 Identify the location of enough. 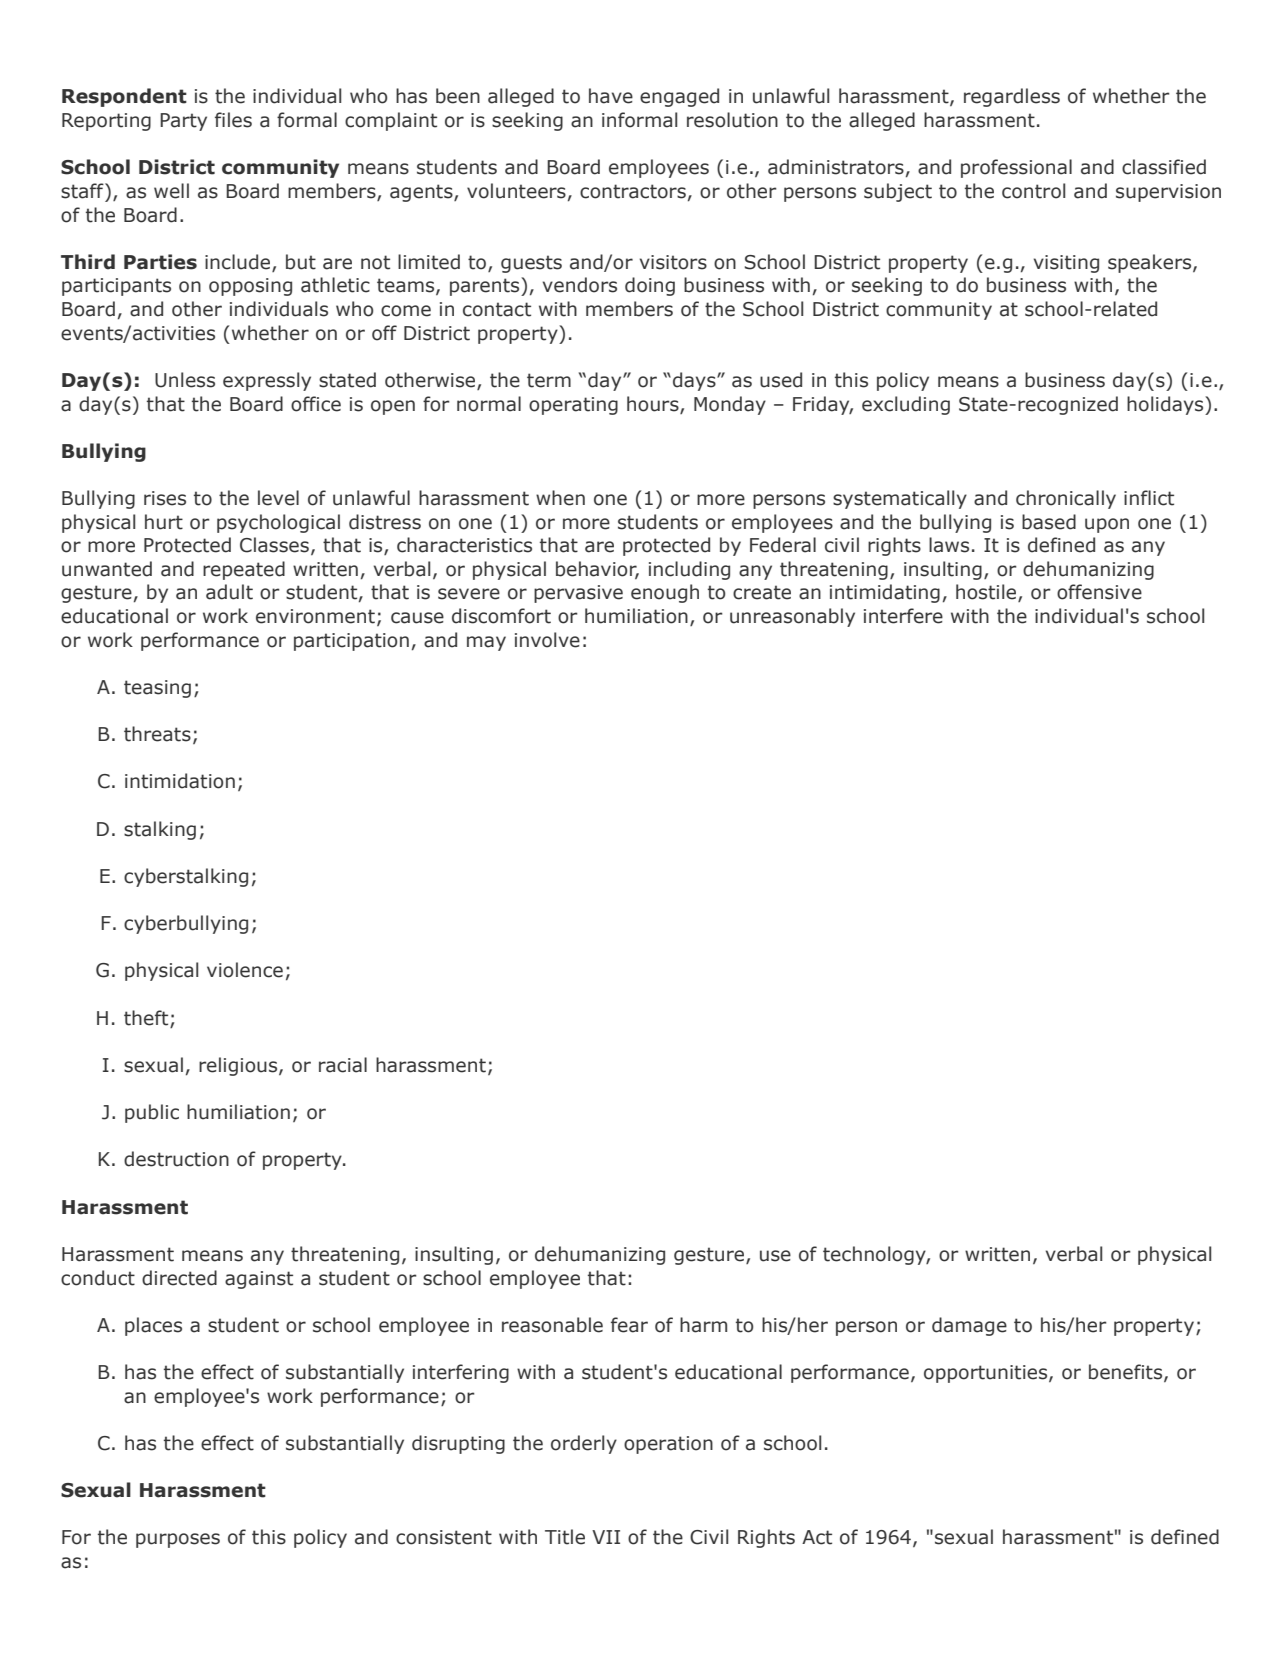
(665, 593).
